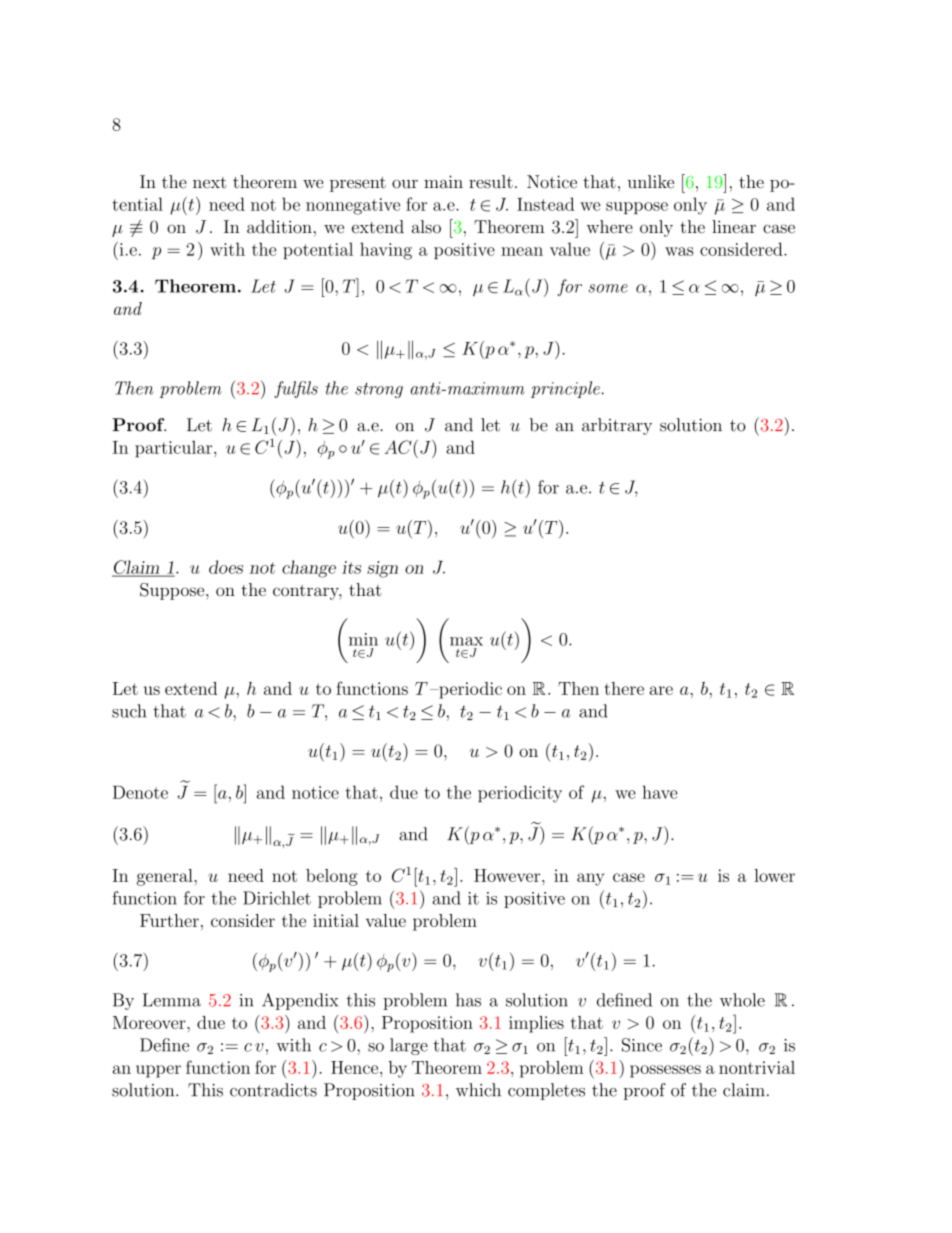  What do you see at coordinates (426, 227) in the page?
I see `also` at bounding box center [426, 227].
